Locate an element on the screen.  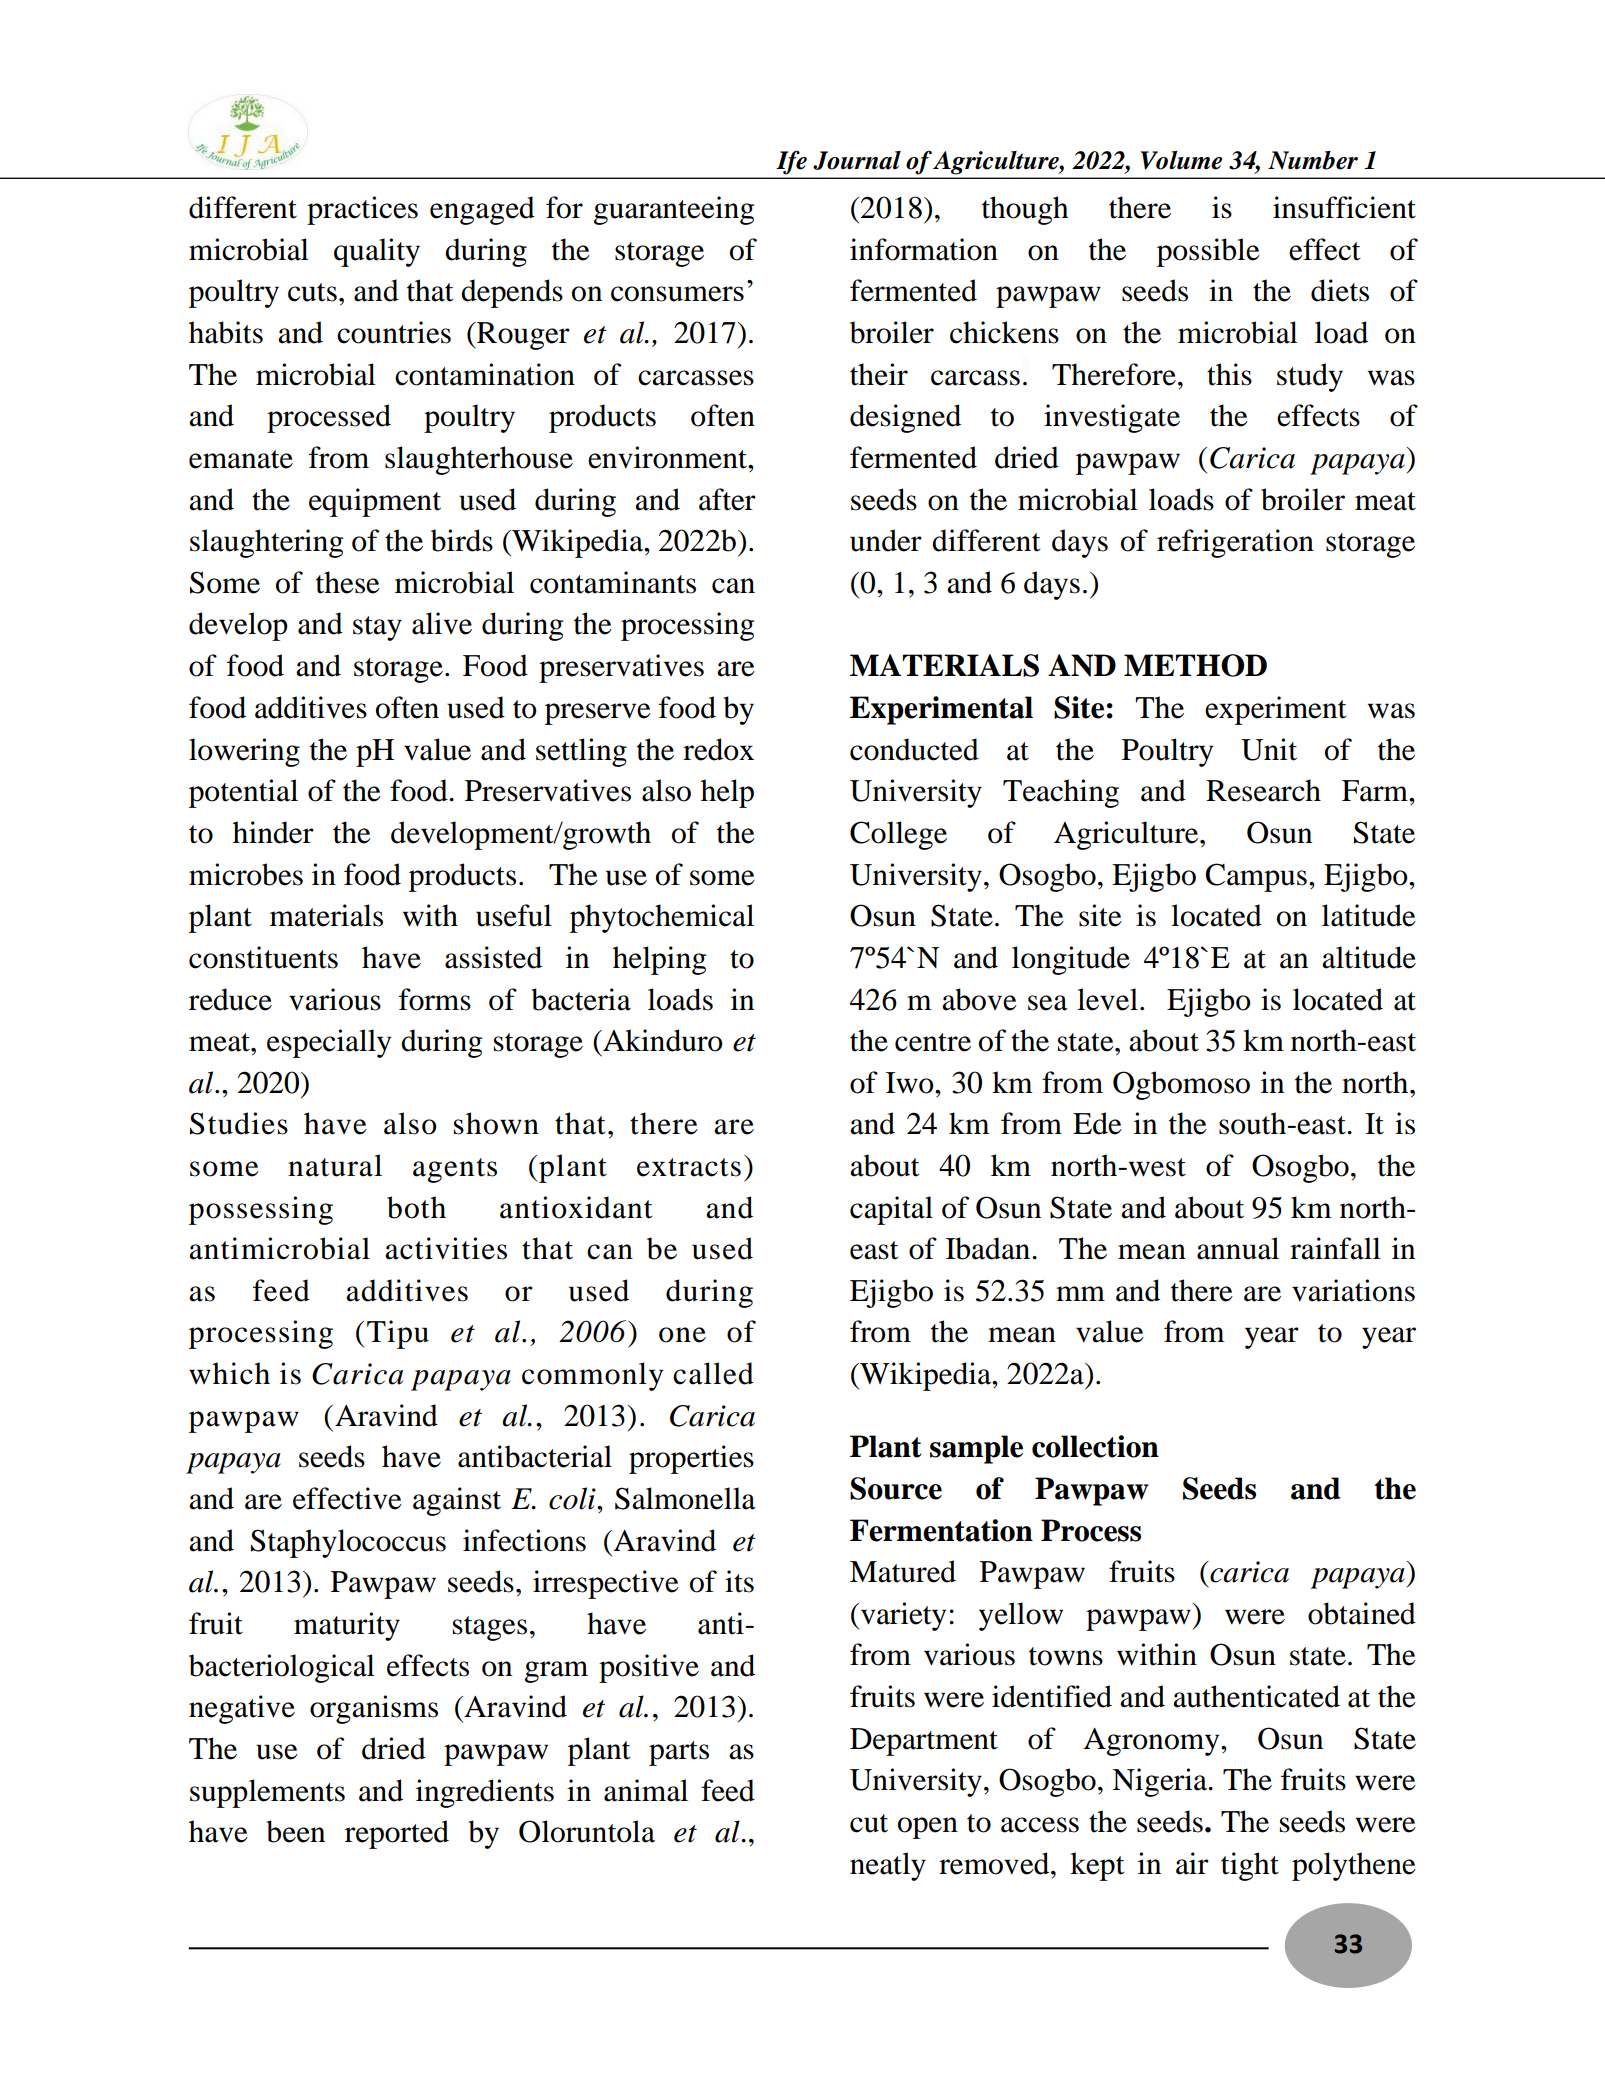
level is located at coordinates (1107, 999).
